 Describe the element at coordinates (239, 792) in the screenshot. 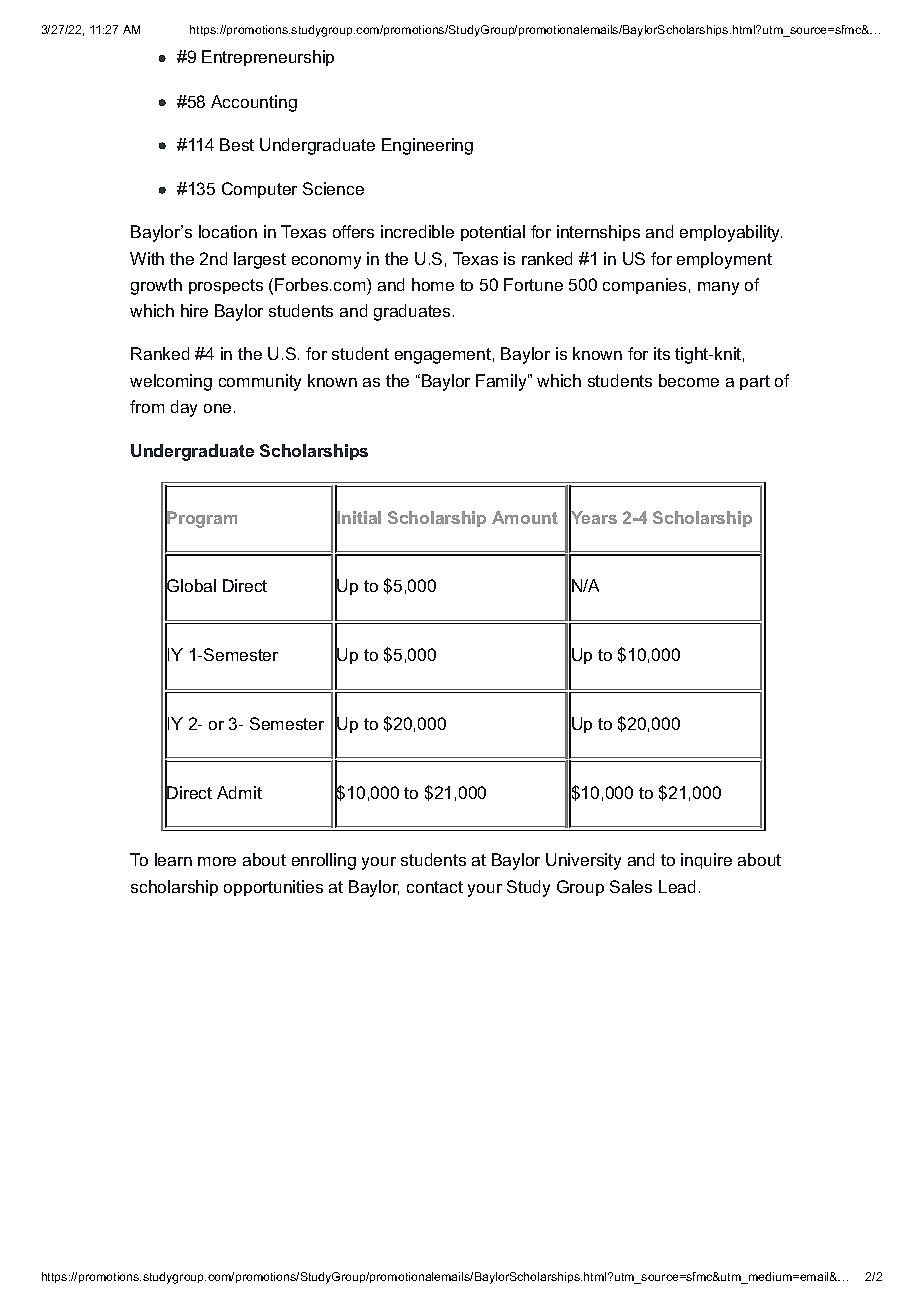

I see `Admit` at that location.
